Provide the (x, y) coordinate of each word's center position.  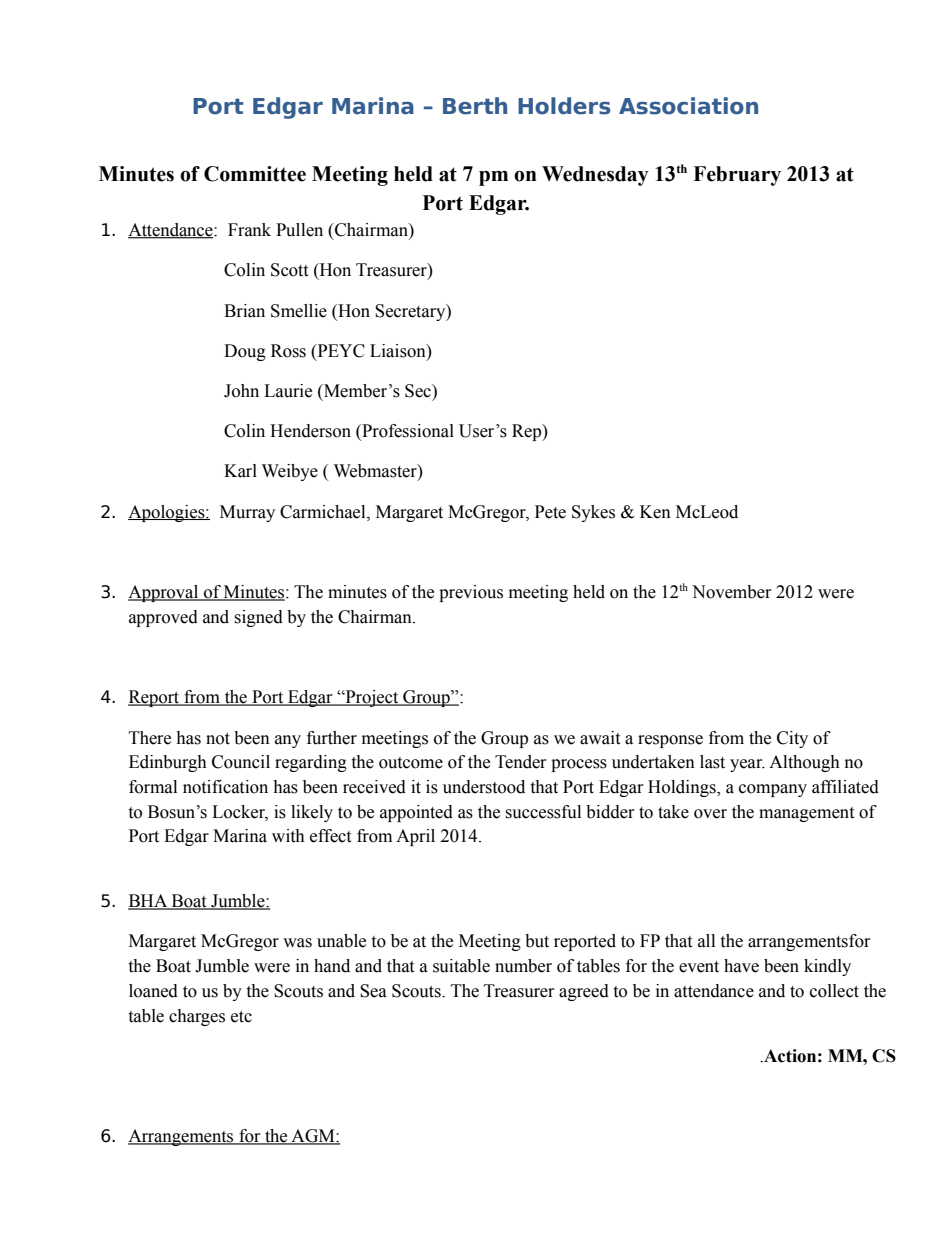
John (241, 391)
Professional (407, 432)
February (737, 176)
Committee (255, 174)
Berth (475, 106)
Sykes (593, 513)
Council (241, 762)
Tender (521, 762)
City (792, 739)
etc (241, 1017)
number (523, 966)
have (741, 966)
